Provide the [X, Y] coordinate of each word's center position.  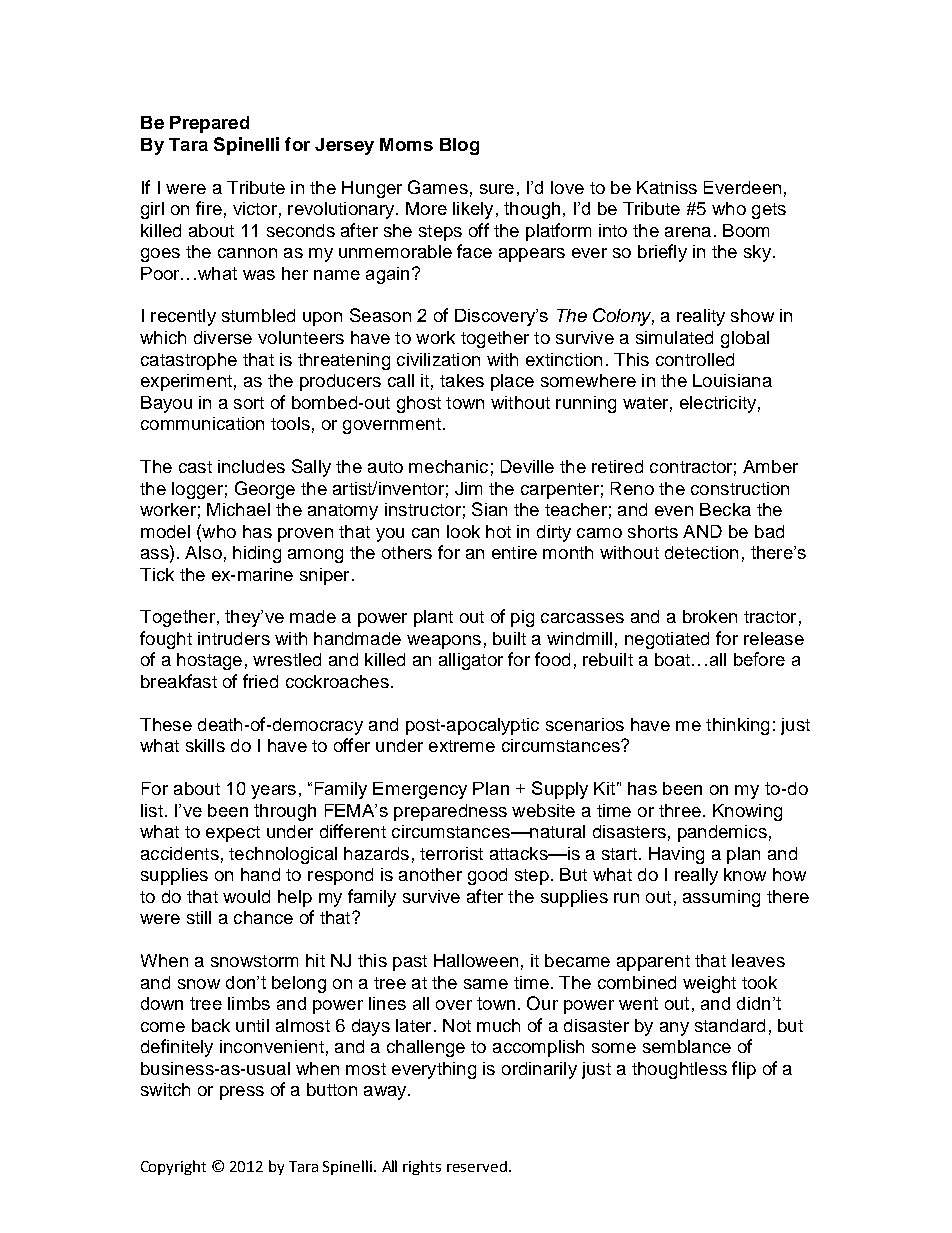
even [674, 511]
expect [233, 834]
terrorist [451, 853]
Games [438, 187]
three [680, 810]
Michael [238, 509]
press [242, 1093]
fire [209, 208]
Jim [468, 488]
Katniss [667, 187]
